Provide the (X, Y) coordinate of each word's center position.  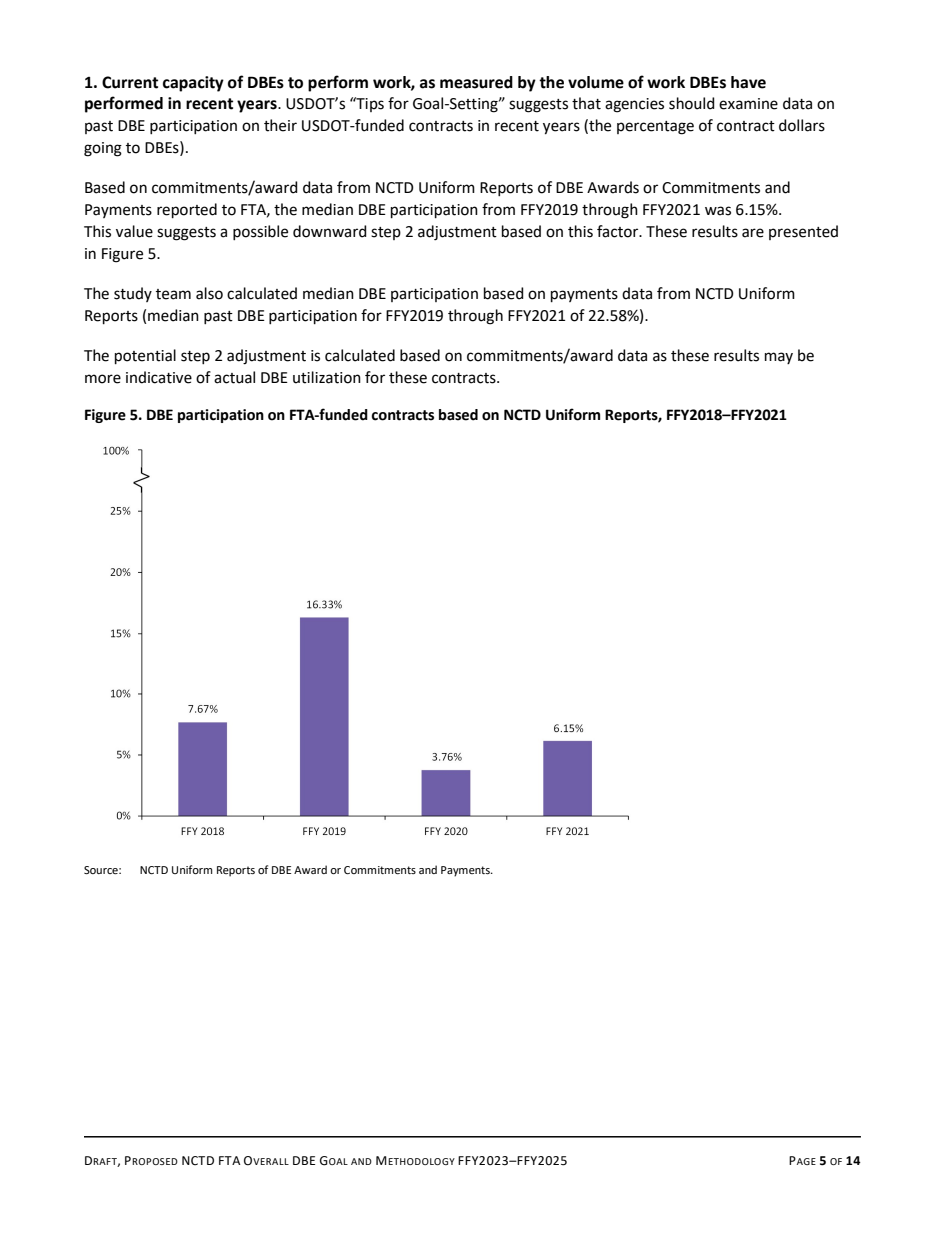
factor (619, 231)
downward (330, 231)
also (209, 293)
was (718, 211)
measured (476, 82)
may (779, 358)
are (753, 233)
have (748, 82)
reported (187, 210)
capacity (193, 84)
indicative (159, 377)
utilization (327, 377)
